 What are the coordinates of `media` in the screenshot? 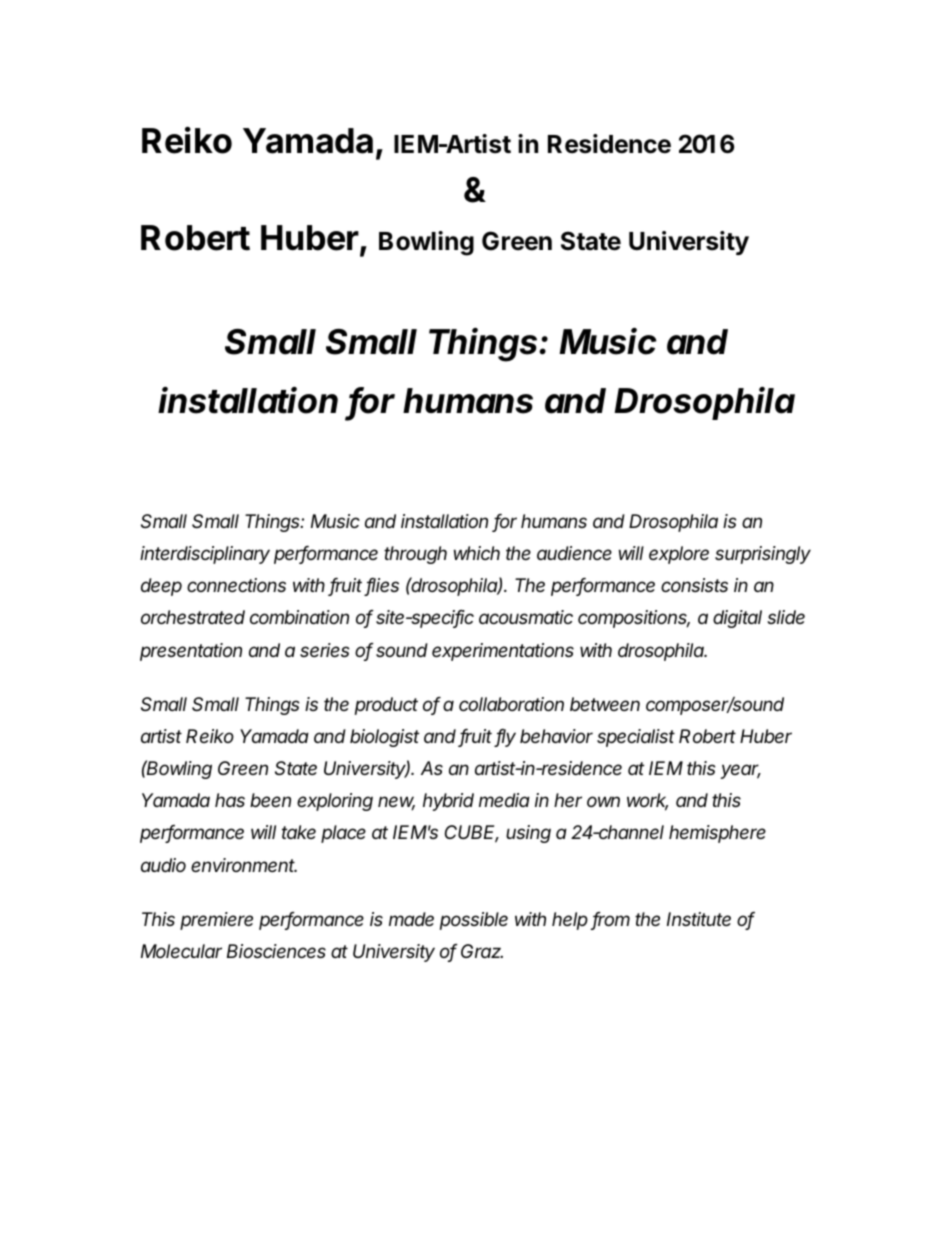 It's located at (504, 800).
